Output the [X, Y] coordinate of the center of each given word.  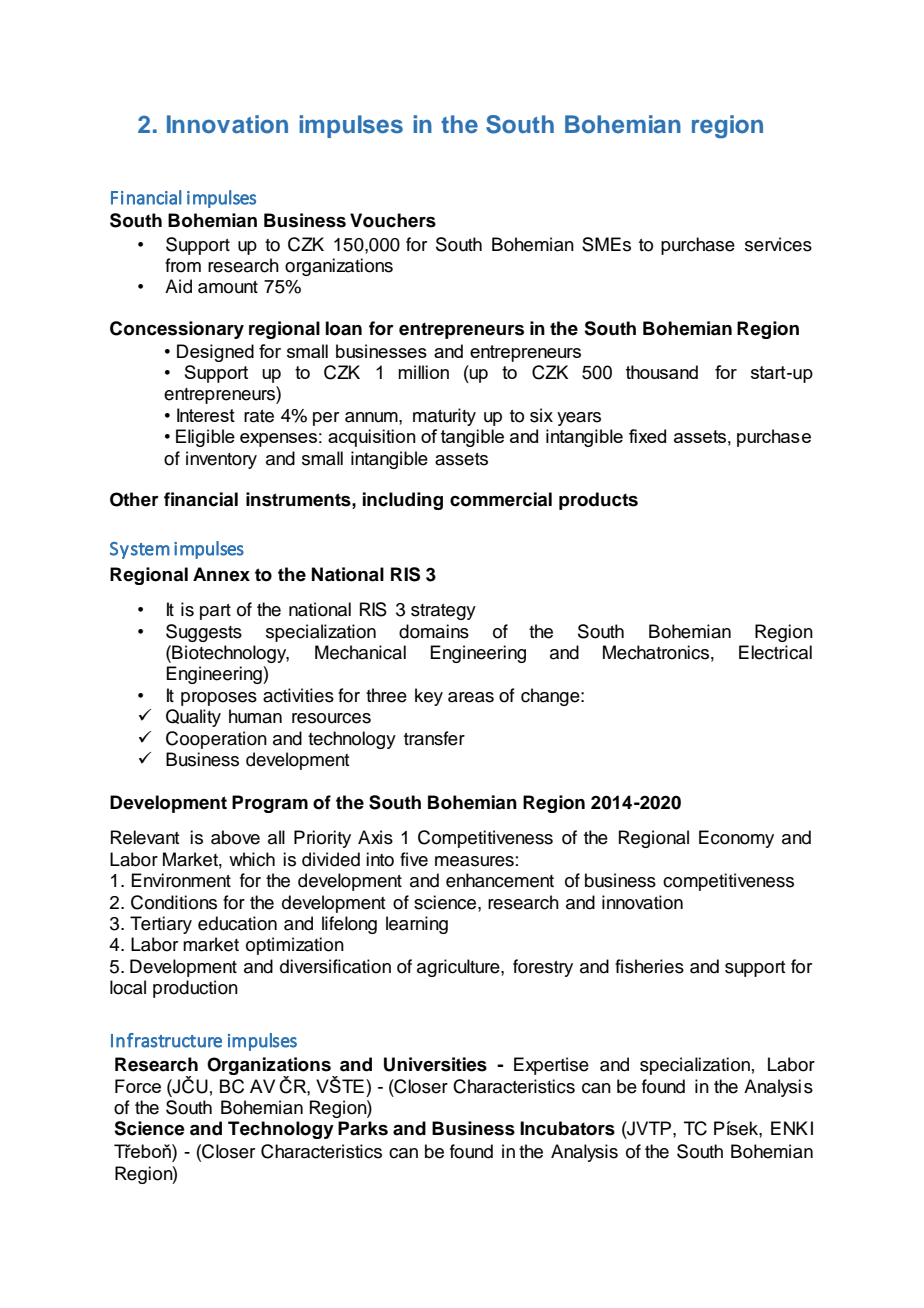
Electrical [775, 652]
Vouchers [393, 220]
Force [138, 1086]
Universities [435, 1064]
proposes [219, 699]
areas [471, 697]
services [778, 244]
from [183, 265]
